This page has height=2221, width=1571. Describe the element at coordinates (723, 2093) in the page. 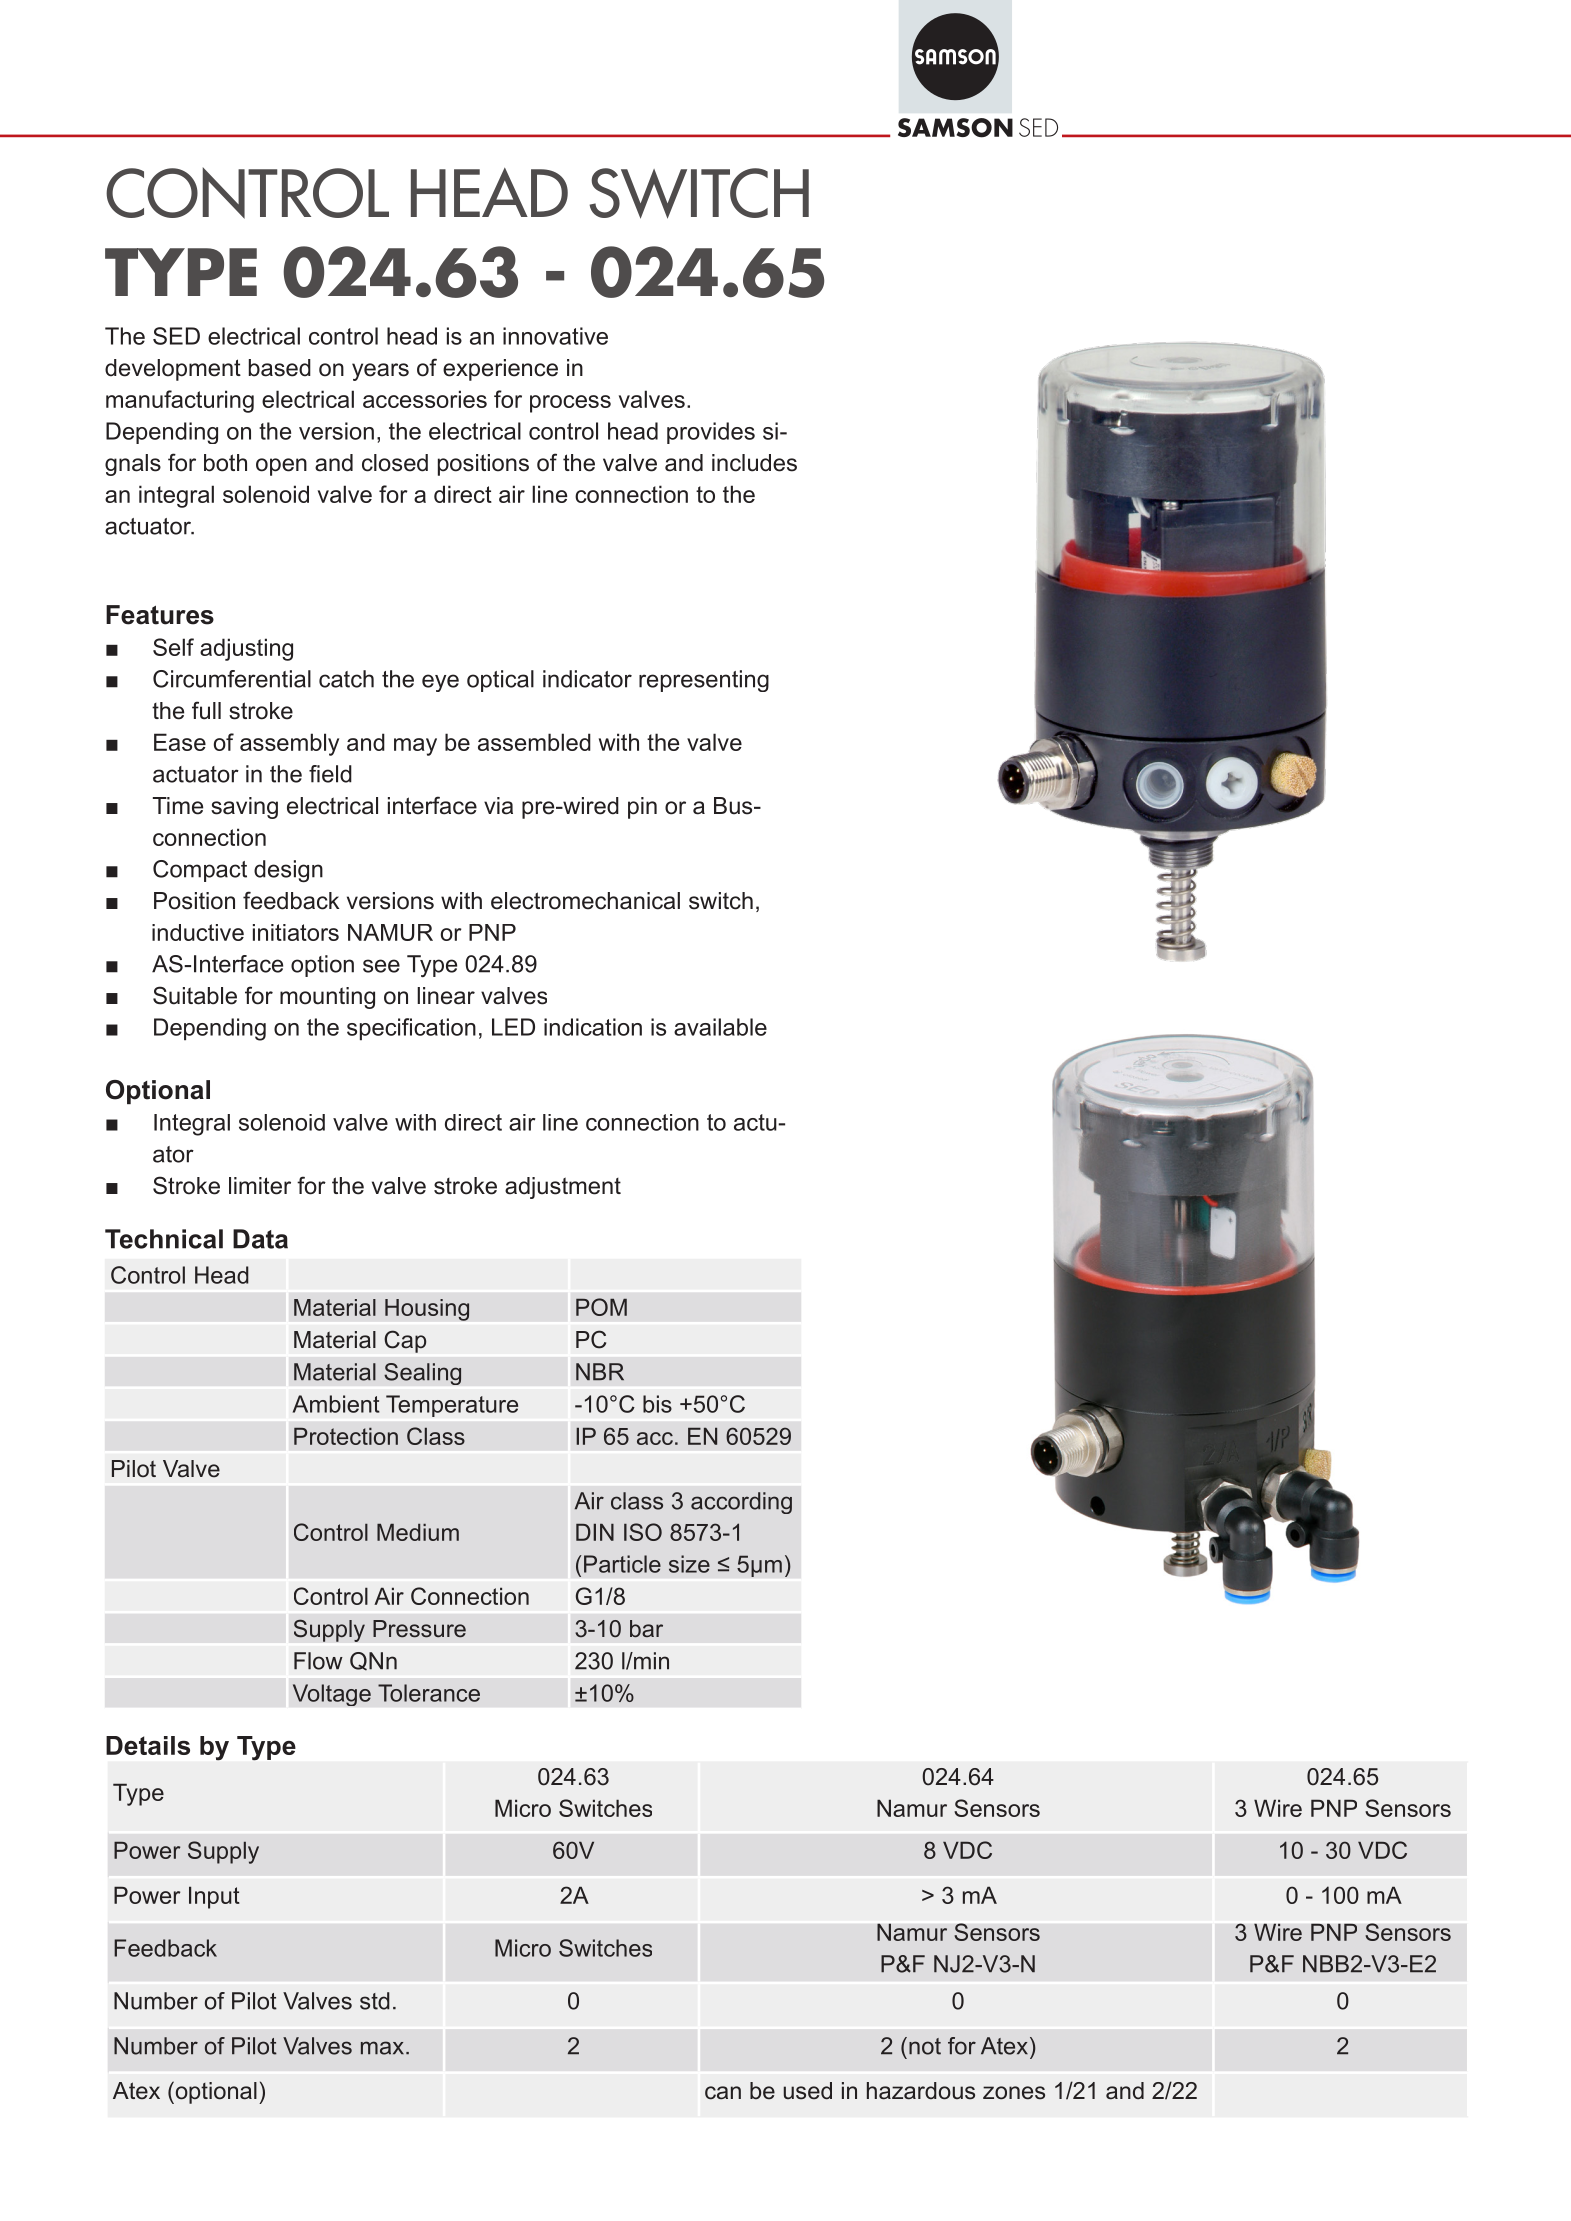

I see `can` at that location.
